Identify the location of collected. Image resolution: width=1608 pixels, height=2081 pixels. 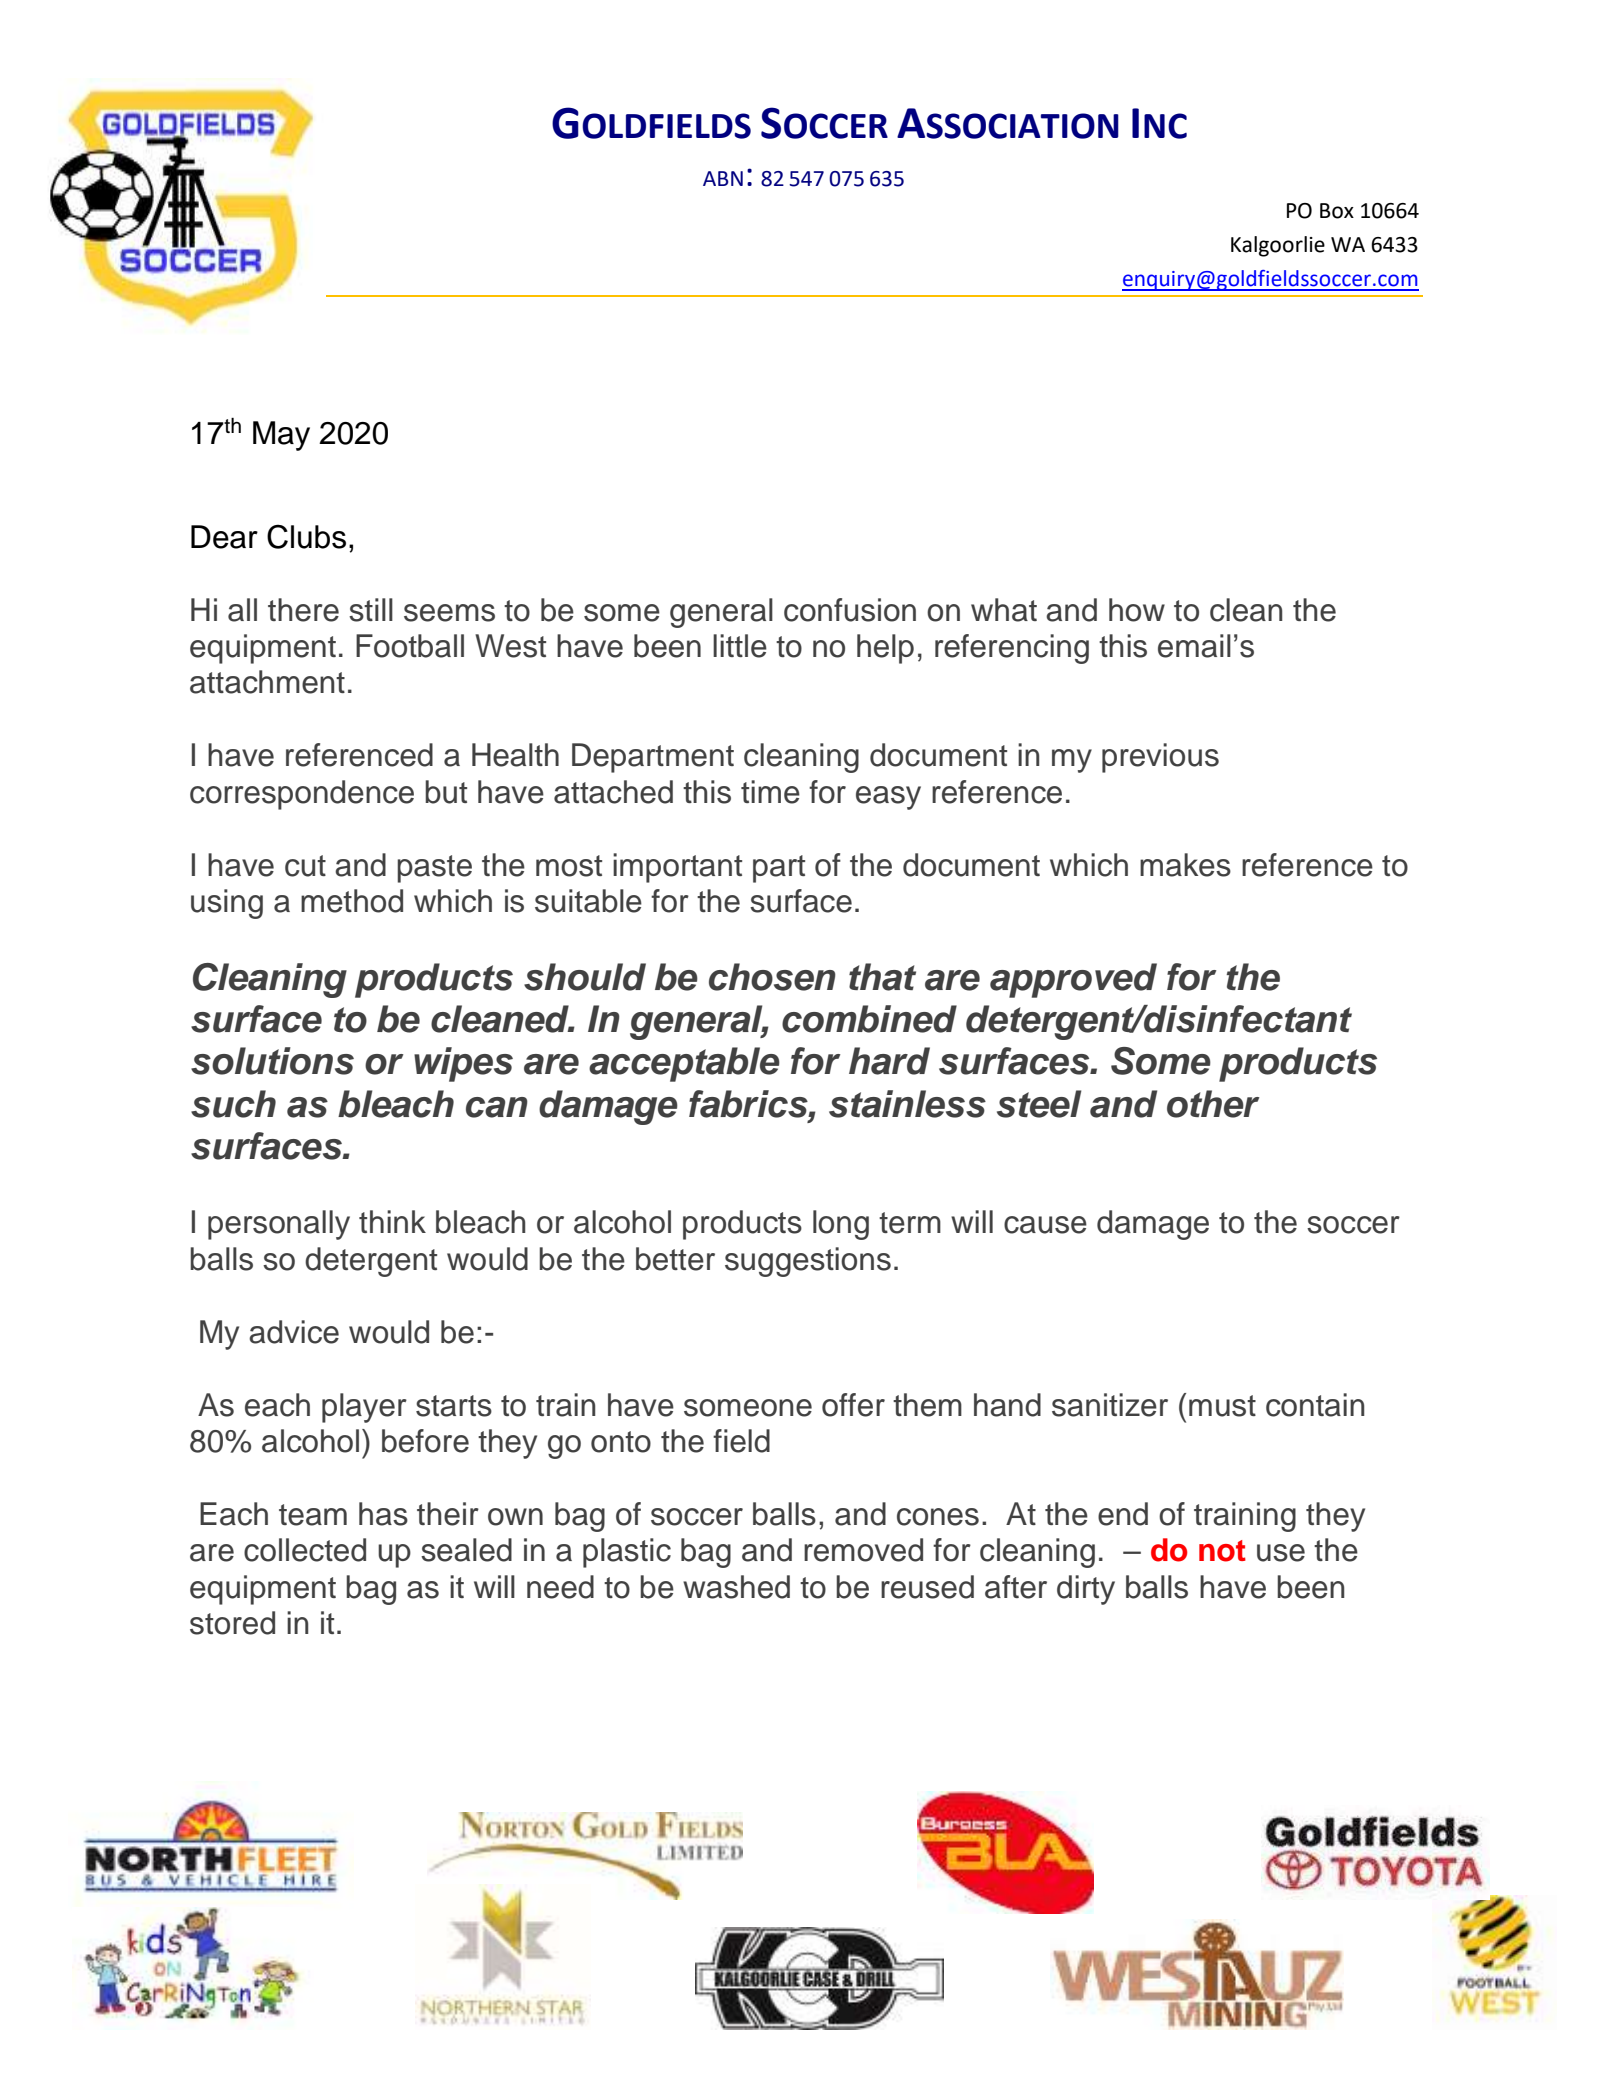
(305, 1550).
